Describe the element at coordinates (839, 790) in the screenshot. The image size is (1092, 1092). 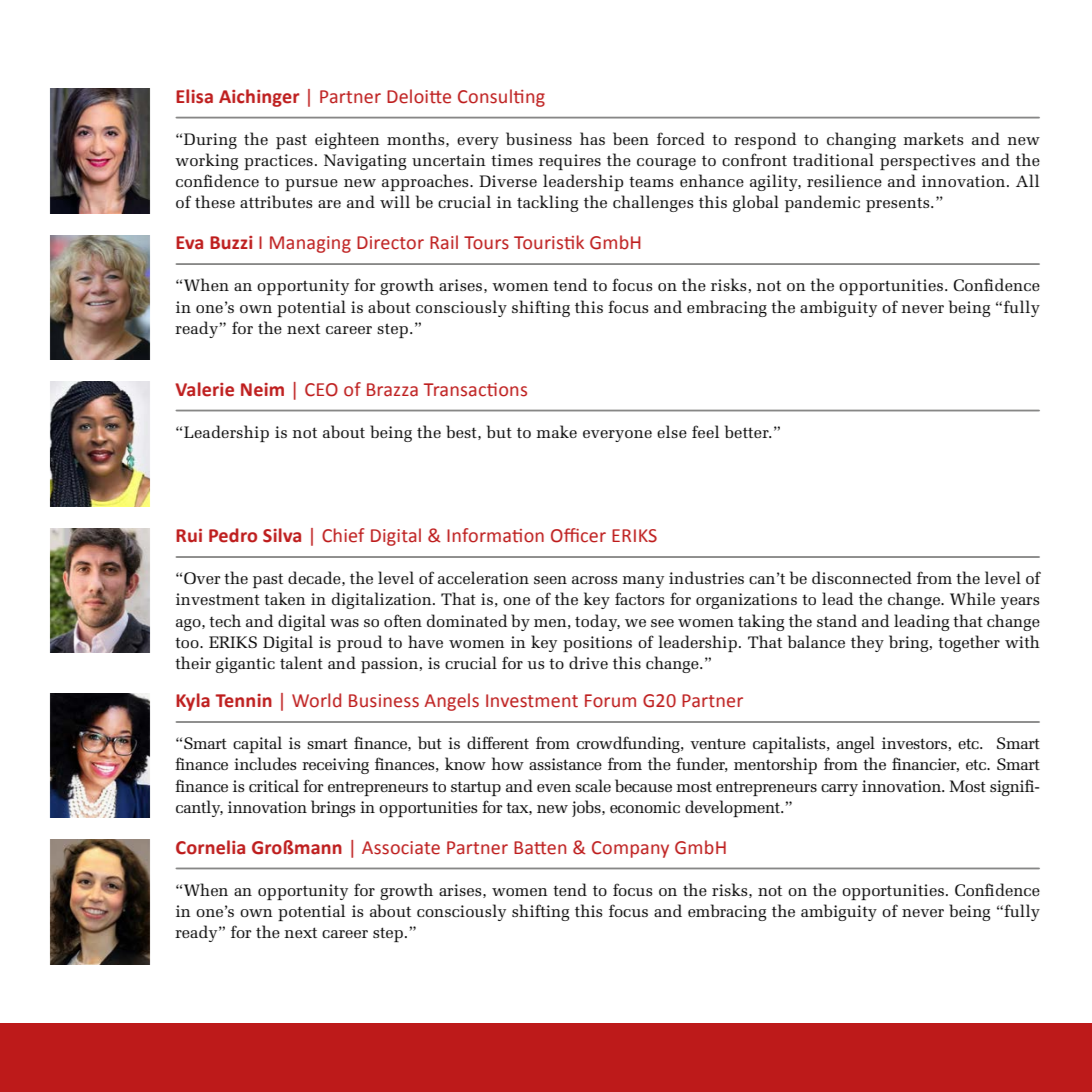
I see `carry` at that location.
